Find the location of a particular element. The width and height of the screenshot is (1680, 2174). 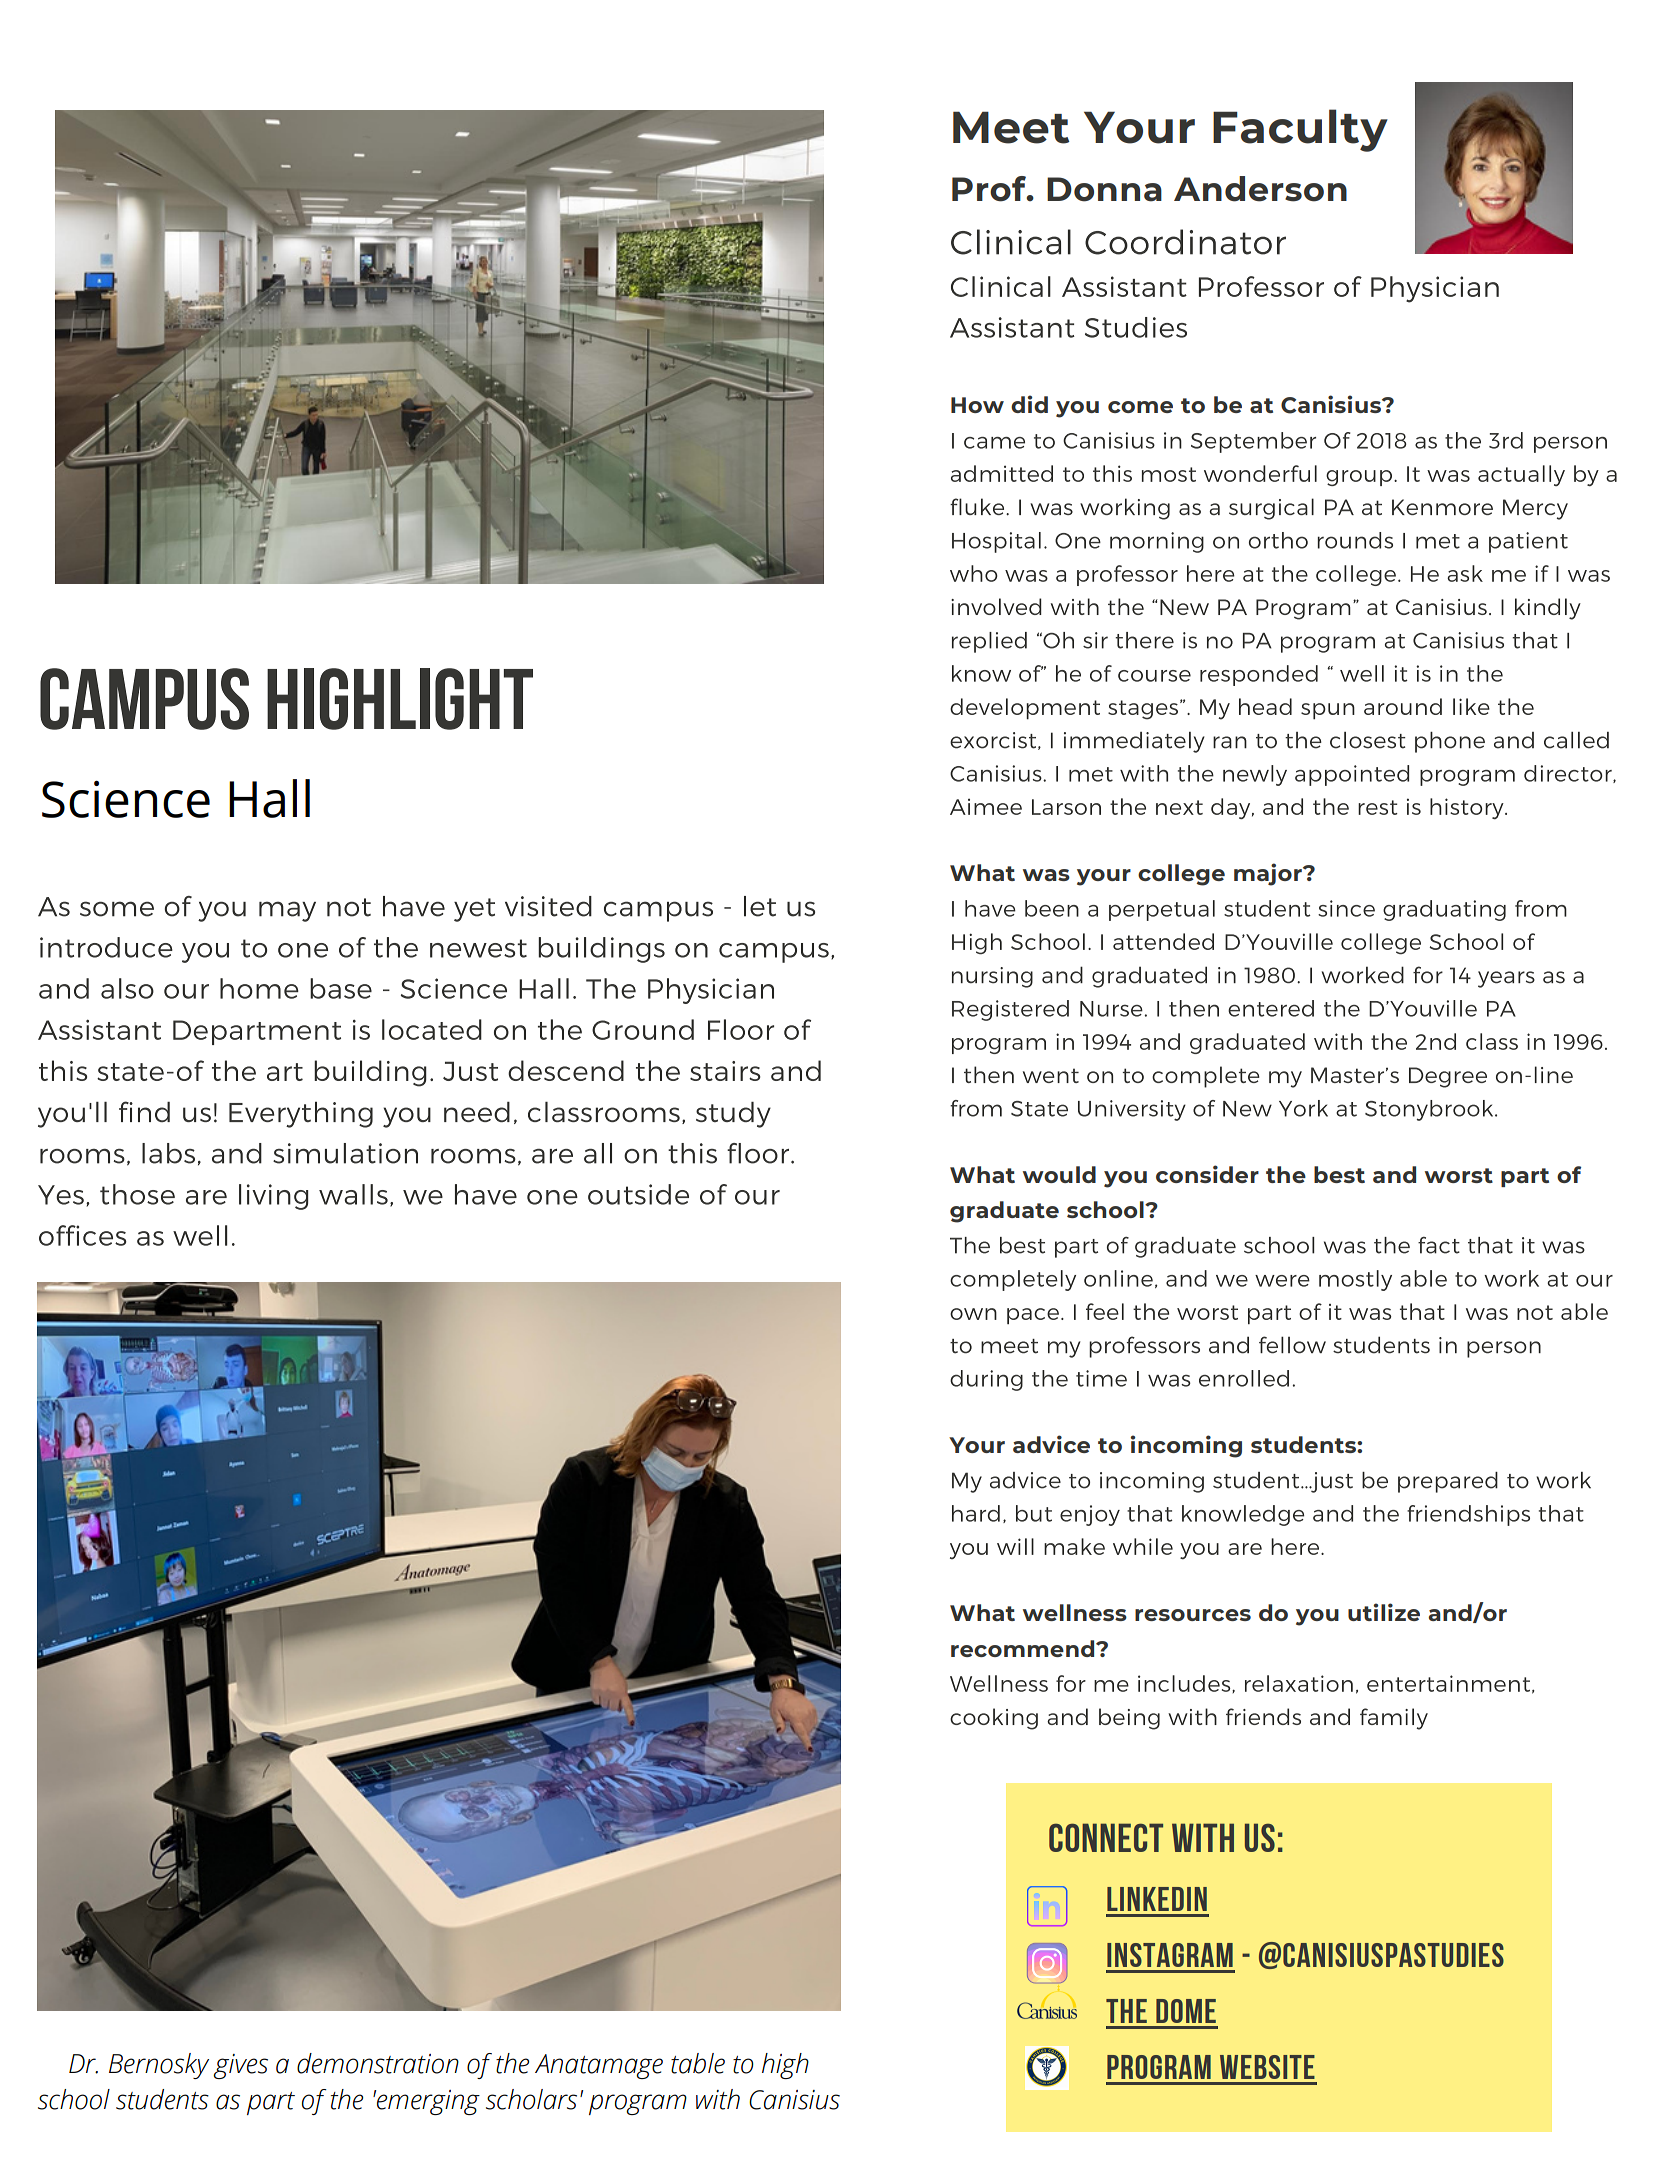

Faculty is located at coordinates (1300, 130).
